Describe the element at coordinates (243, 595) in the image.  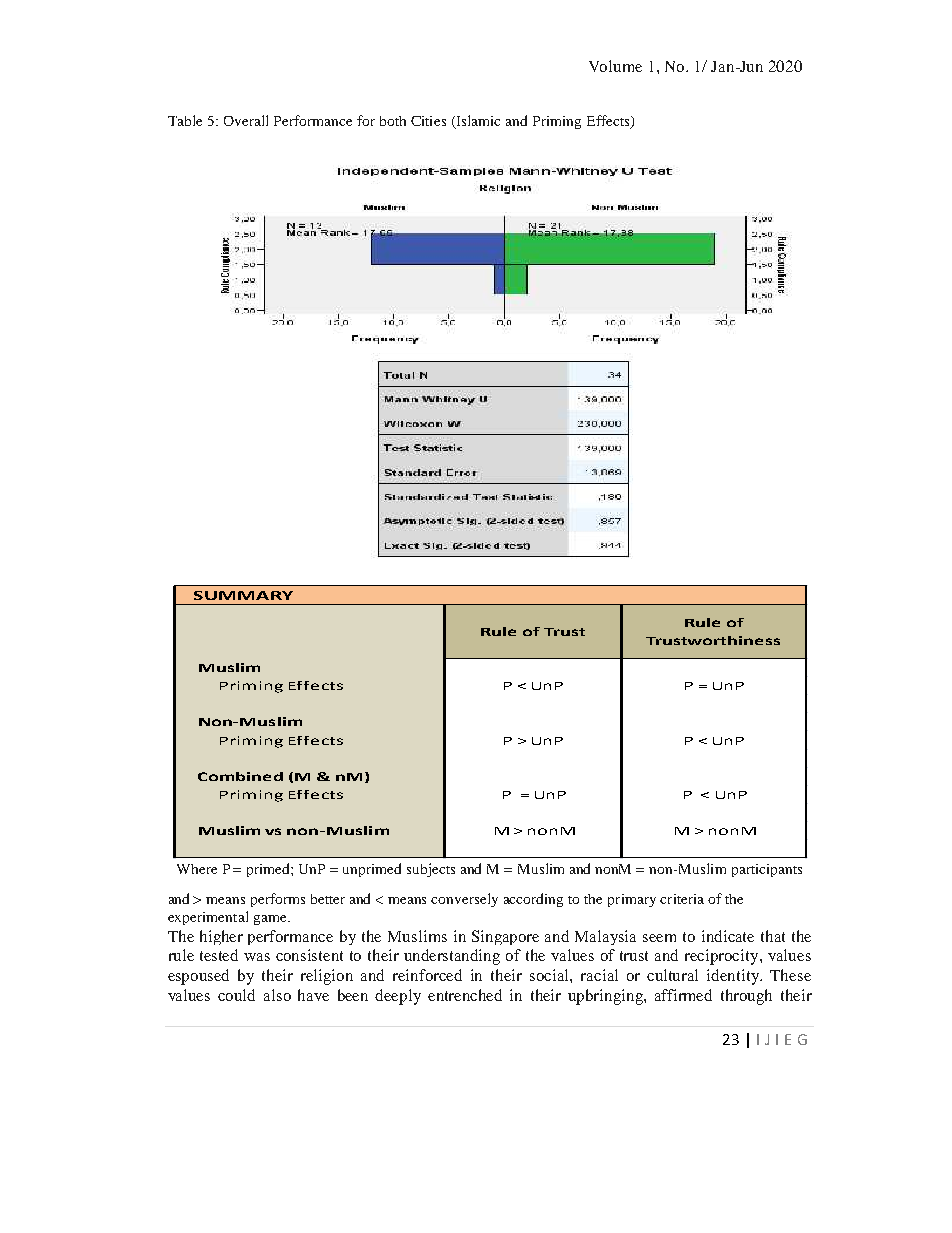
I see `SUMMARY` at that location.
